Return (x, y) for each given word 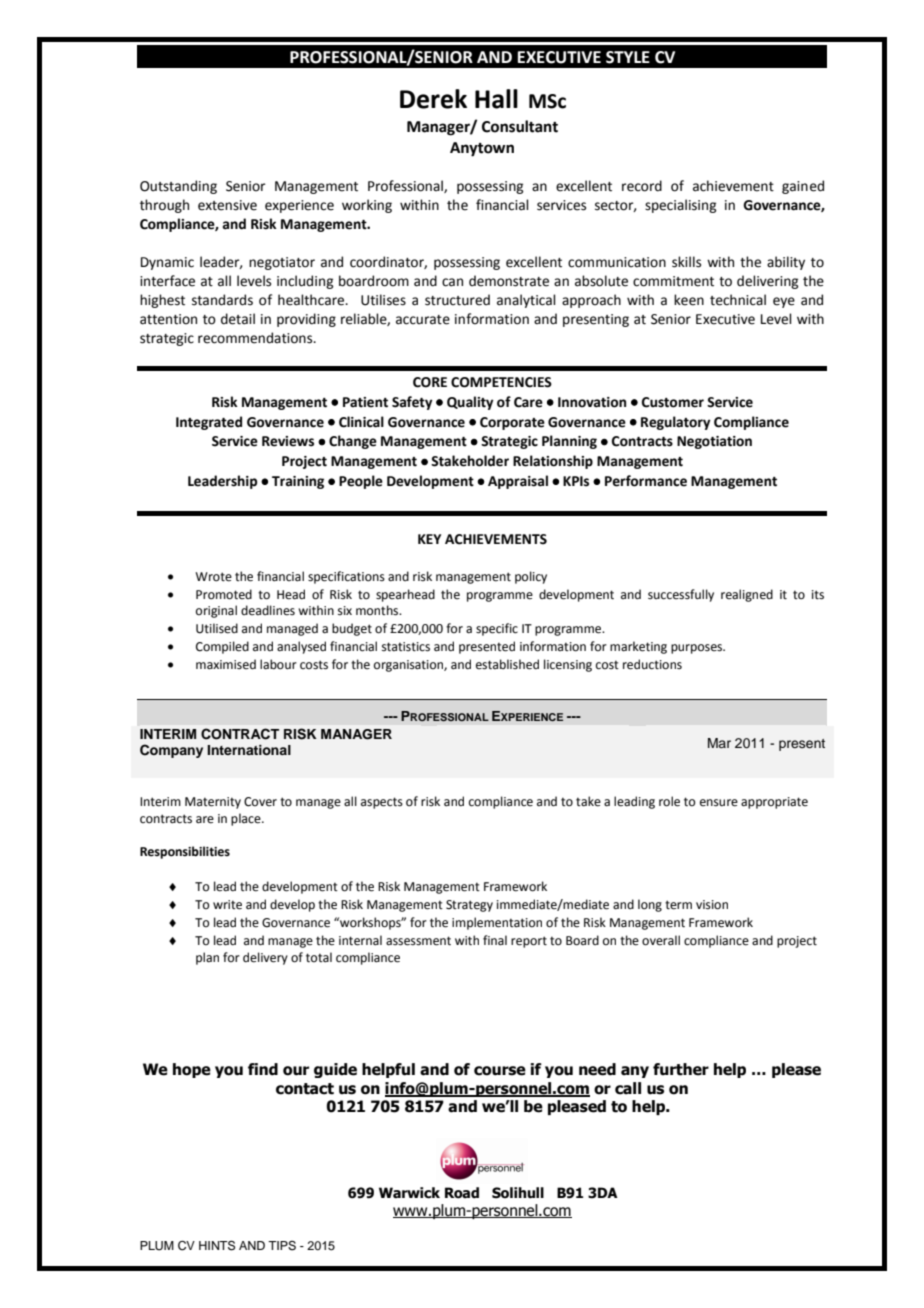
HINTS (217, 1246)
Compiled (222, 647)
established (507, 664)
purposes (698, 649)
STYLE (628, 57)
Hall (496, 99)
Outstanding (178, 187)
